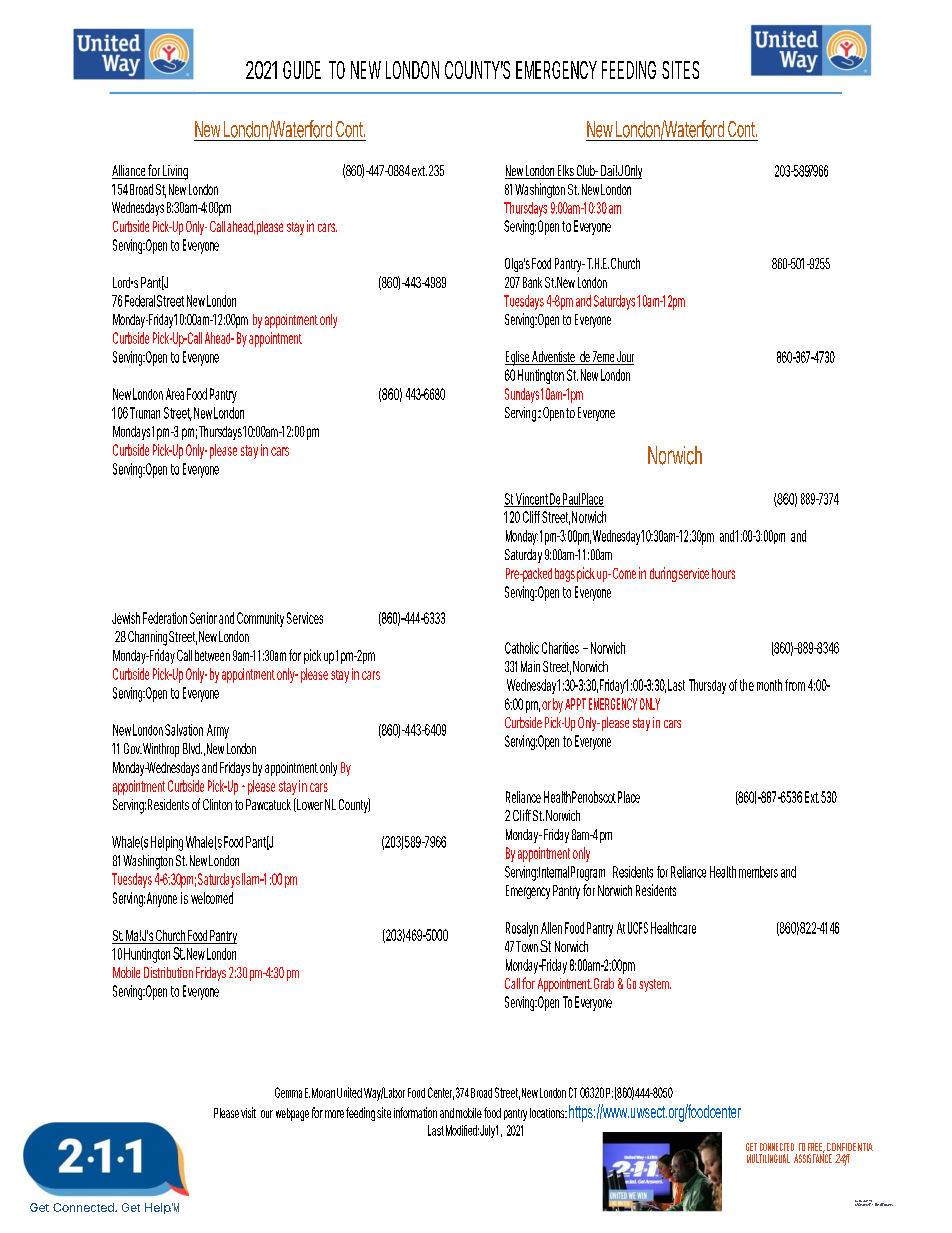 This screenshot has width=952, height=1233. Describe the element at coordinates (248, 1112) in the screenshot. I see `visit` at that location.
